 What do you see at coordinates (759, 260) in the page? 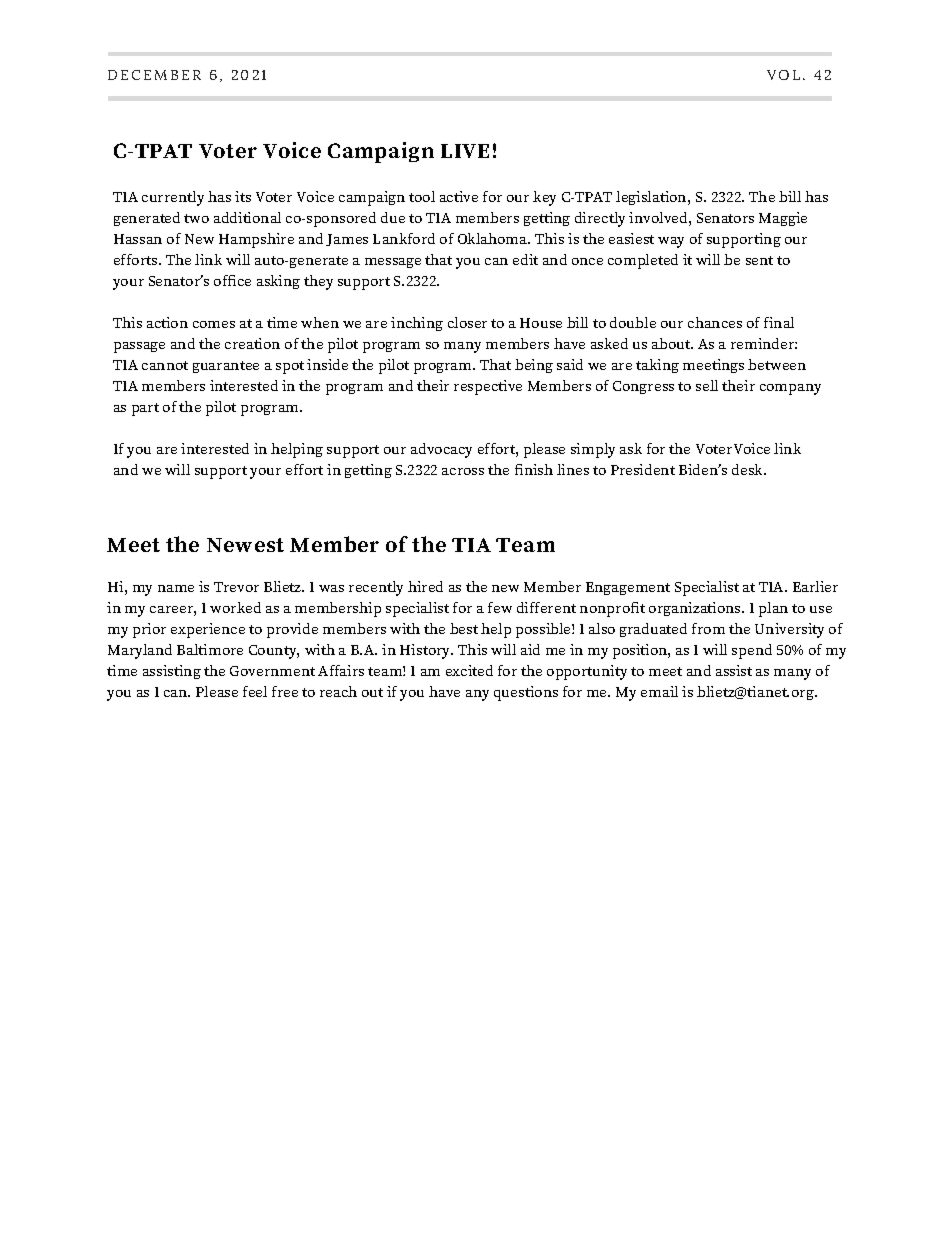
I see `sent` at bounding box center [759, 260].
